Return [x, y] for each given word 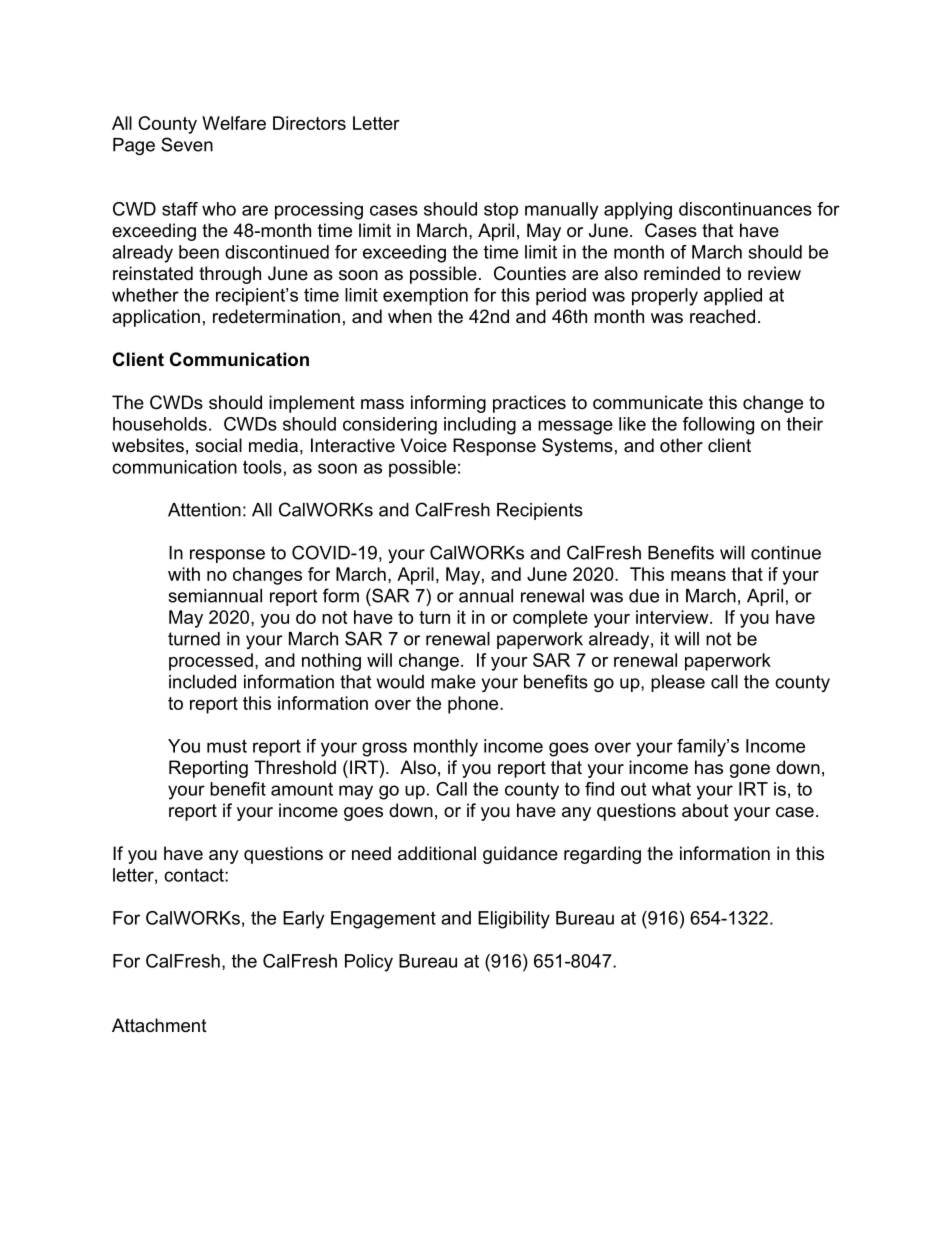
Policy [369, 963]
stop [501, 211]
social [218, 445]
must [227, 746]
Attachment [159, 1025]
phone [474, 705]
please [678, 683]
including [480, 426]
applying [638, 211]
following [718, 426]
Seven [187, 144]
